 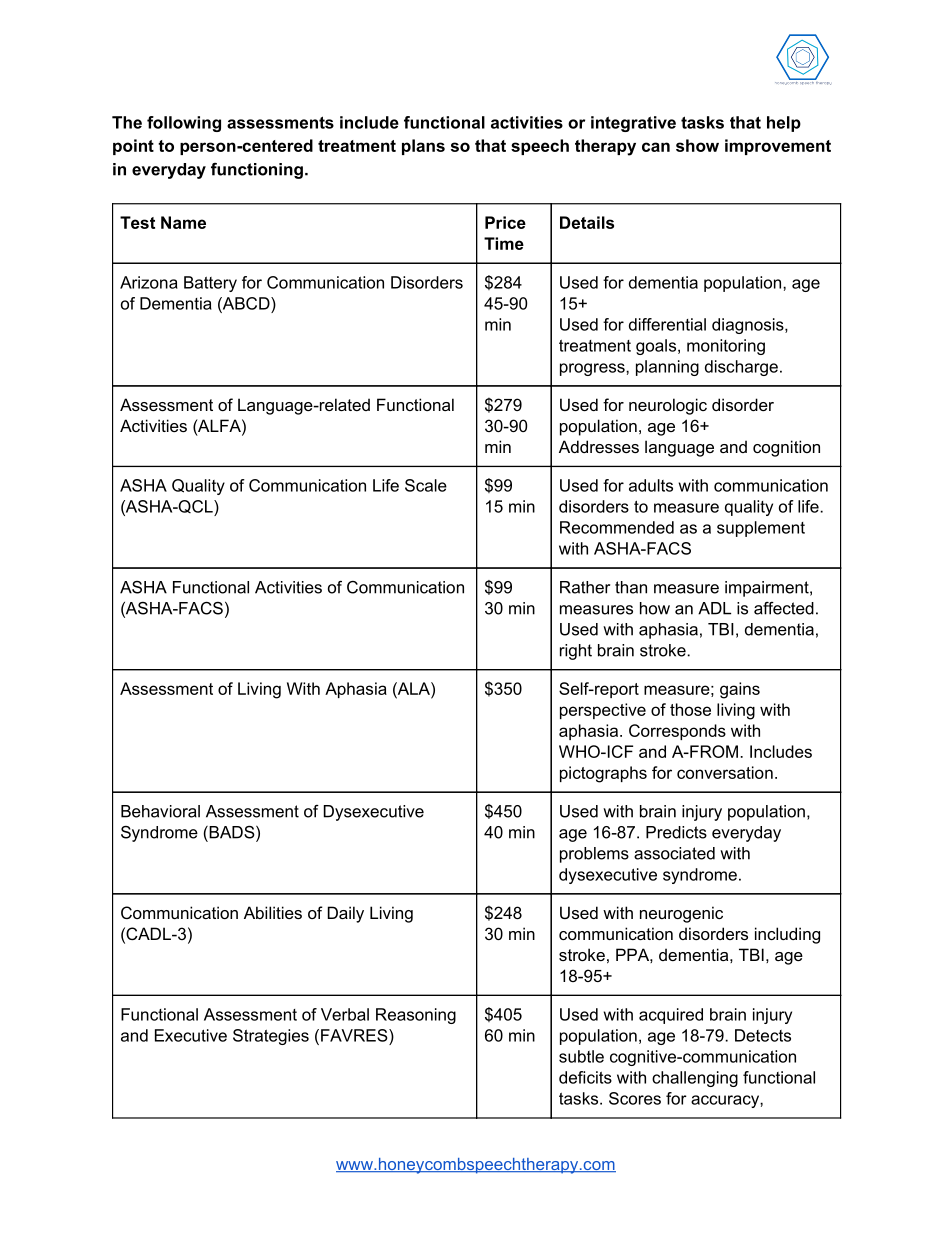 What do you see at coordinates (416, 1016) in the screenshot?
I see `Reasoning` at bounding box center [416, 1016].
